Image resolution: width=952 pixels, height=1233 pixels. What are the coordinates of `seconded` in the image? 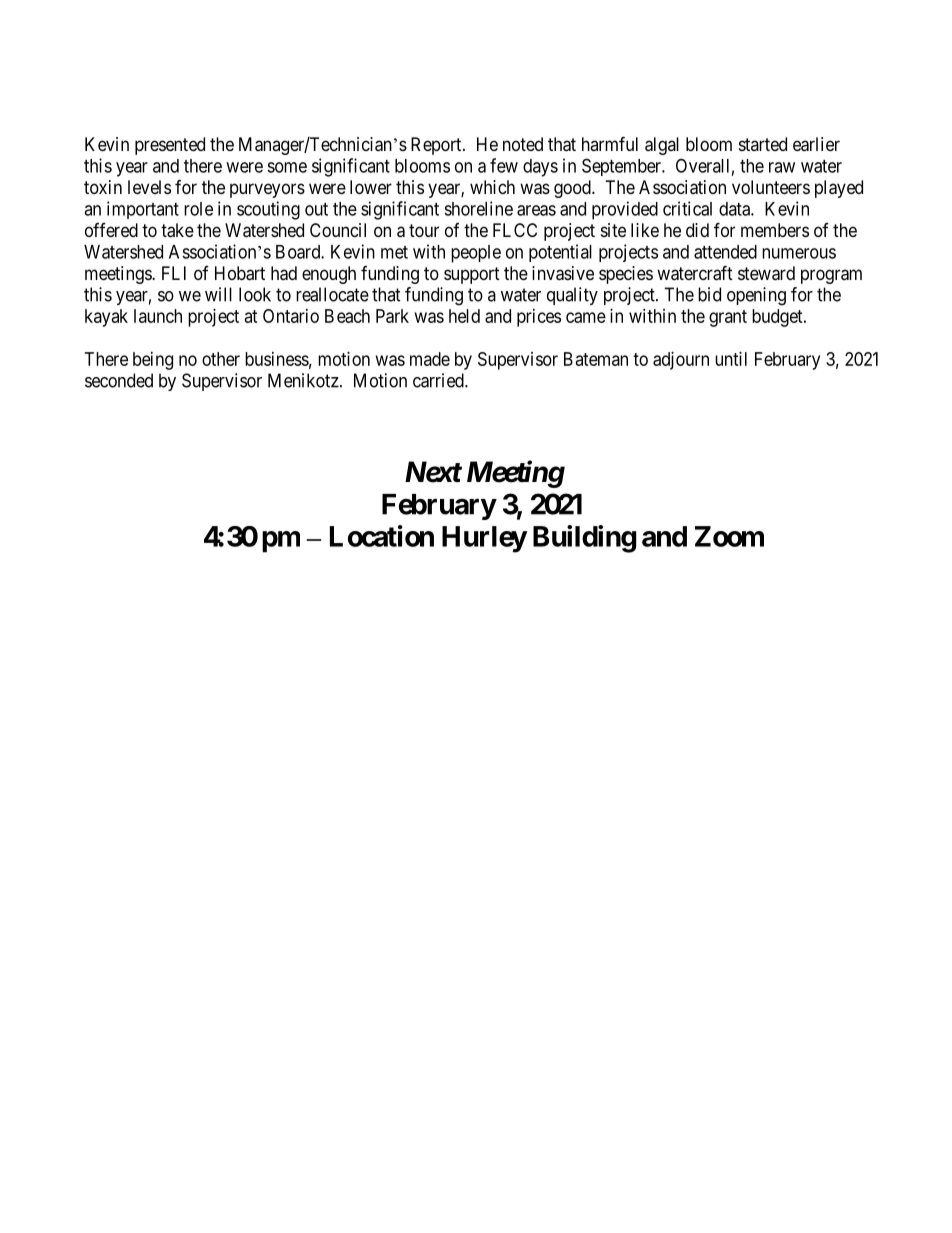 It's located at (119, 380).
